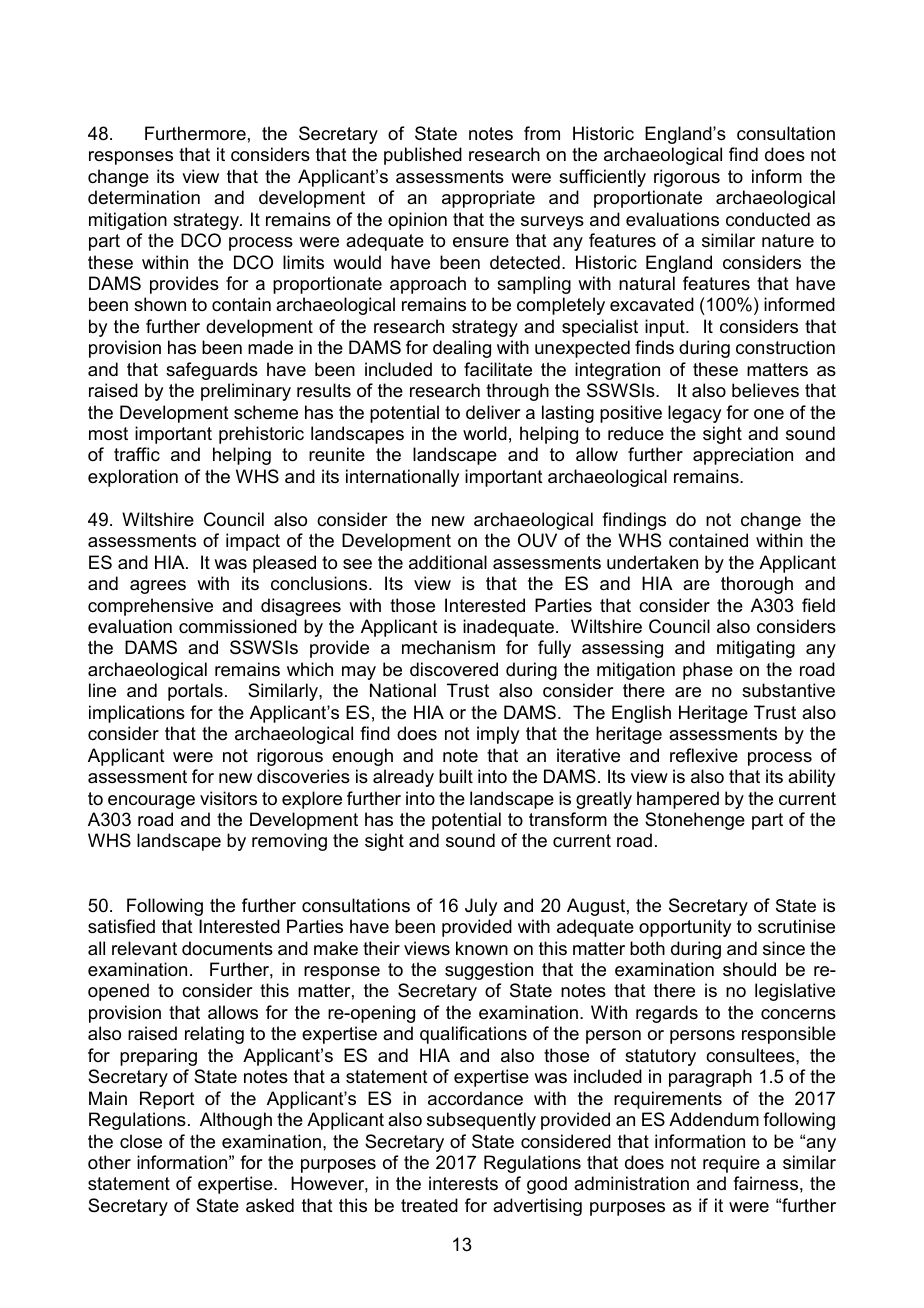  What do you see at coordinates (768, 219) in the screenshot?
I see `conducted` at bounding box center [768, 219].
